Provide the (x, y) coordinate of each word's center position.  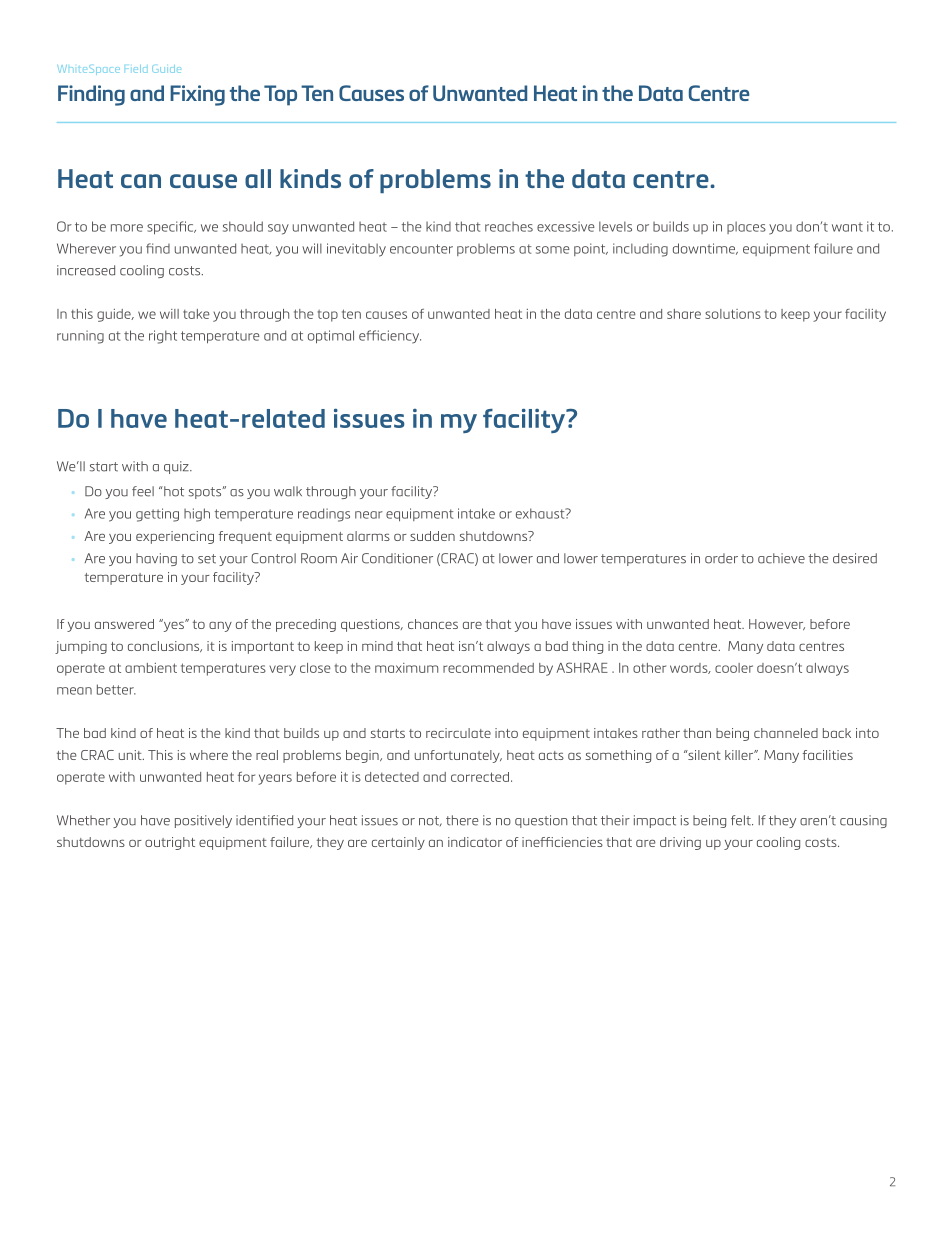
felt (742, 820)
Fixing (197, 95)
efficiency (390, 337)
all (258, 178)
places (746, 227)
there (462, 820)
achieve (781, 558)
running (80, 337)
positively (203, 821)
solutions (733, 314)
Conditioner (397, 558)
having (156, 559)
